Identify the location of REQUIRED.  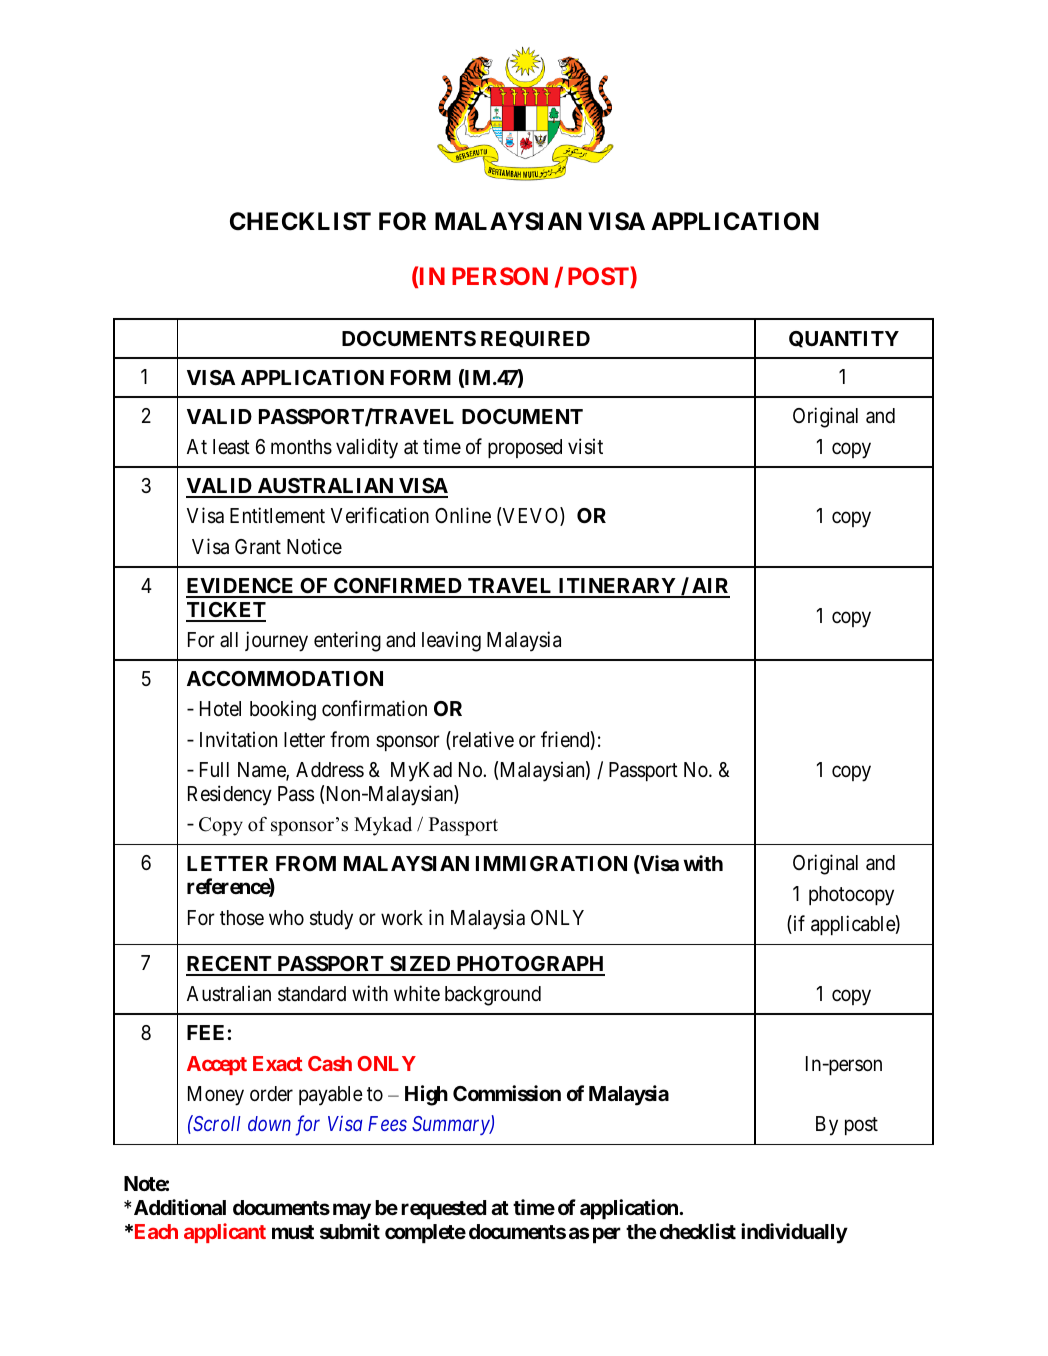
(535, 339).
